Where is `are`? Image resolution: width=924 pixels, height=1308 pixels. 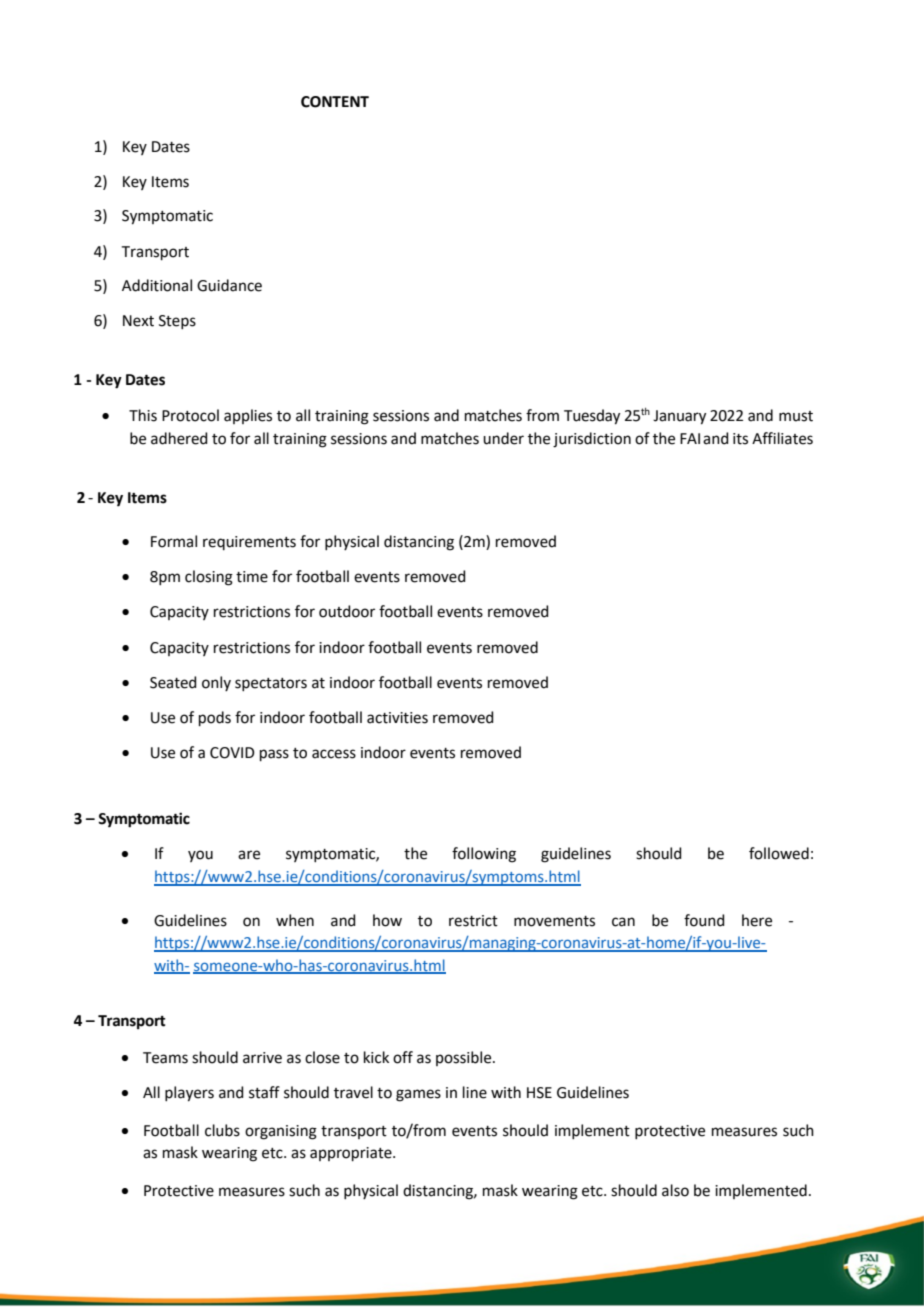 are is located at coordinates (249, 855).
